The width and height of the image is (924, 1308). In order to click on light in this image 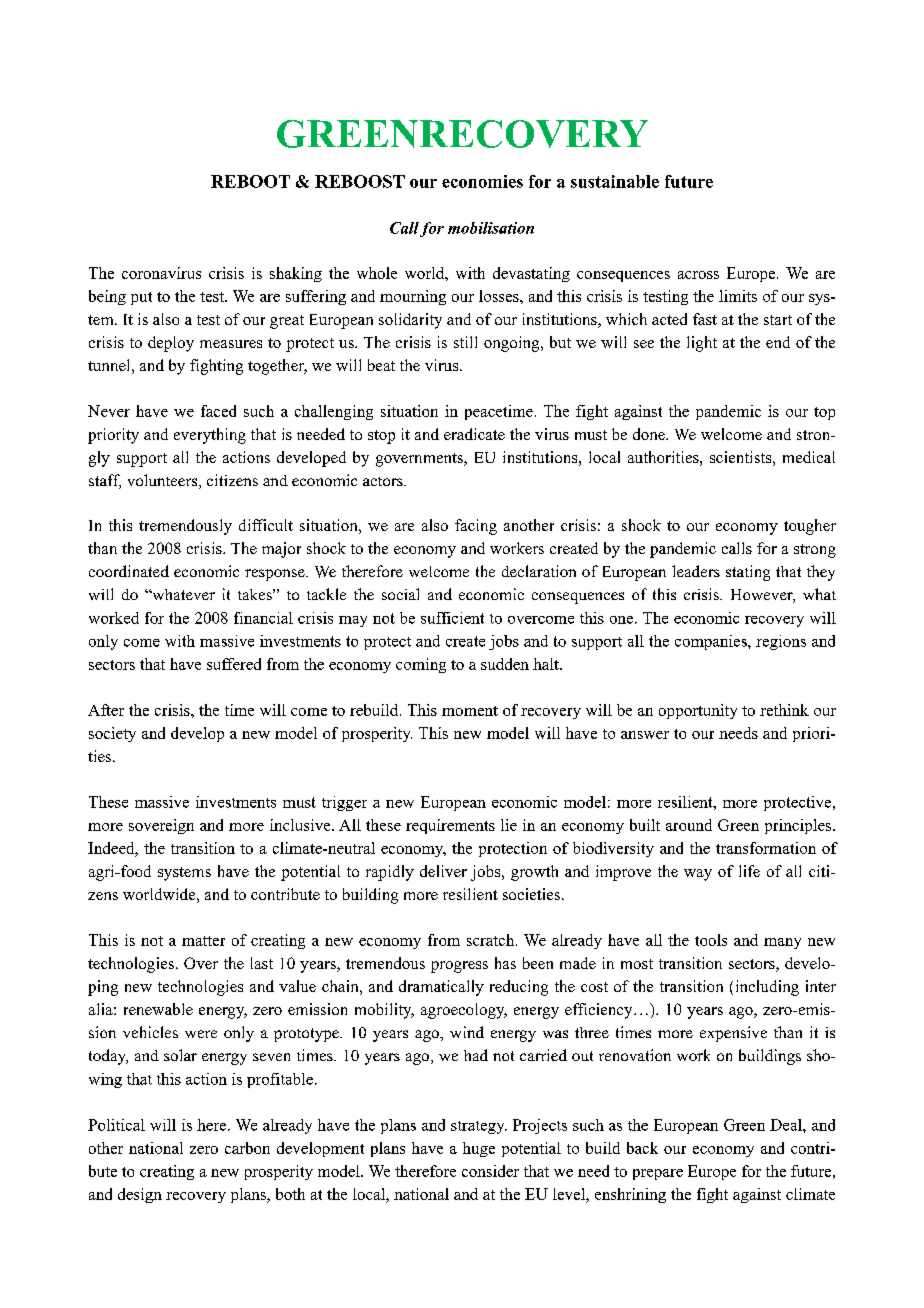, I will do `click(702, 344)`.
